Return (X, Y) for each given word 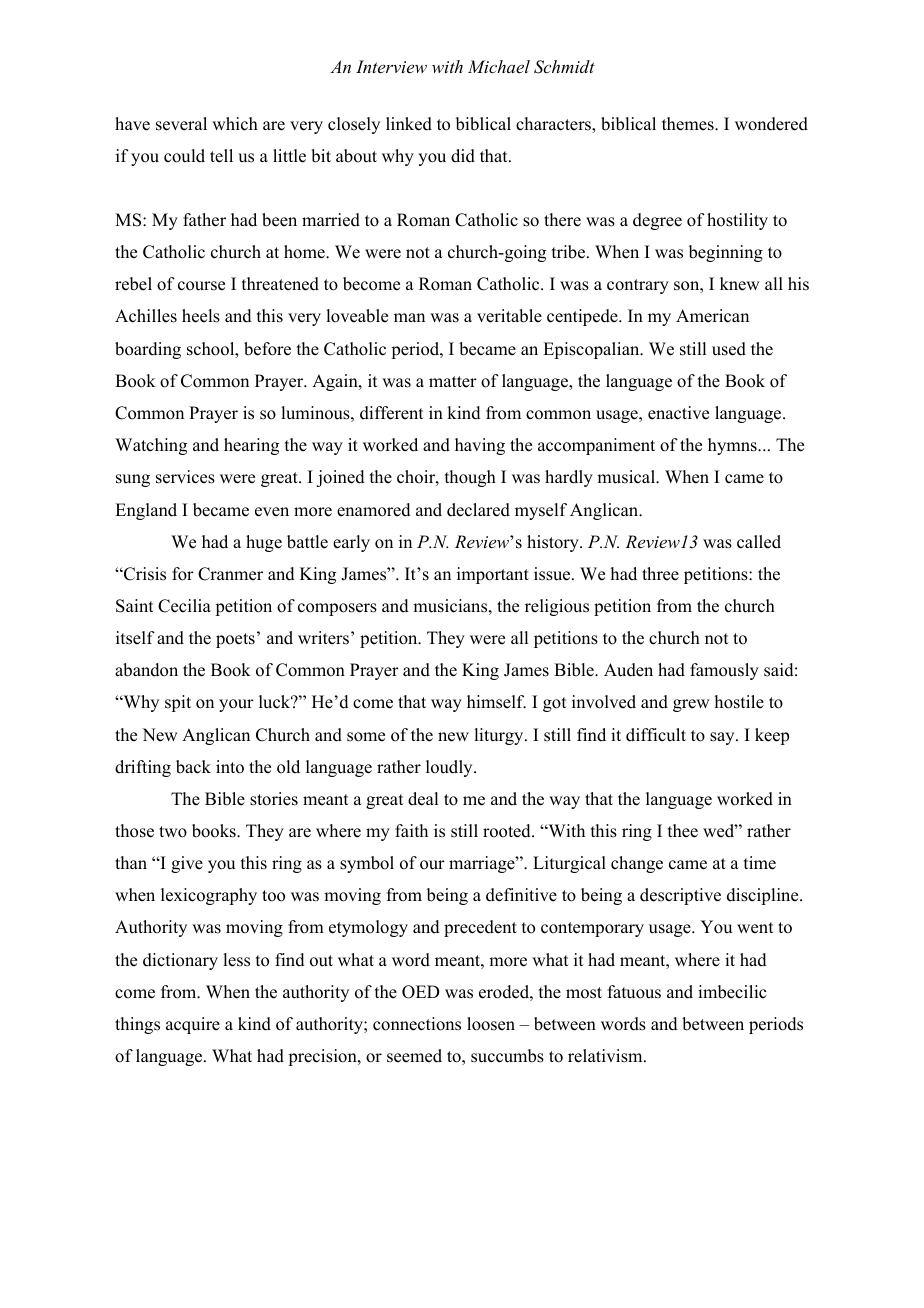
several (181, 124)
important (493, 575)
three (660, 574)
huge (264, 543)
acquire (193, 1025)
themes (689, 124)
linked (409, 124)
